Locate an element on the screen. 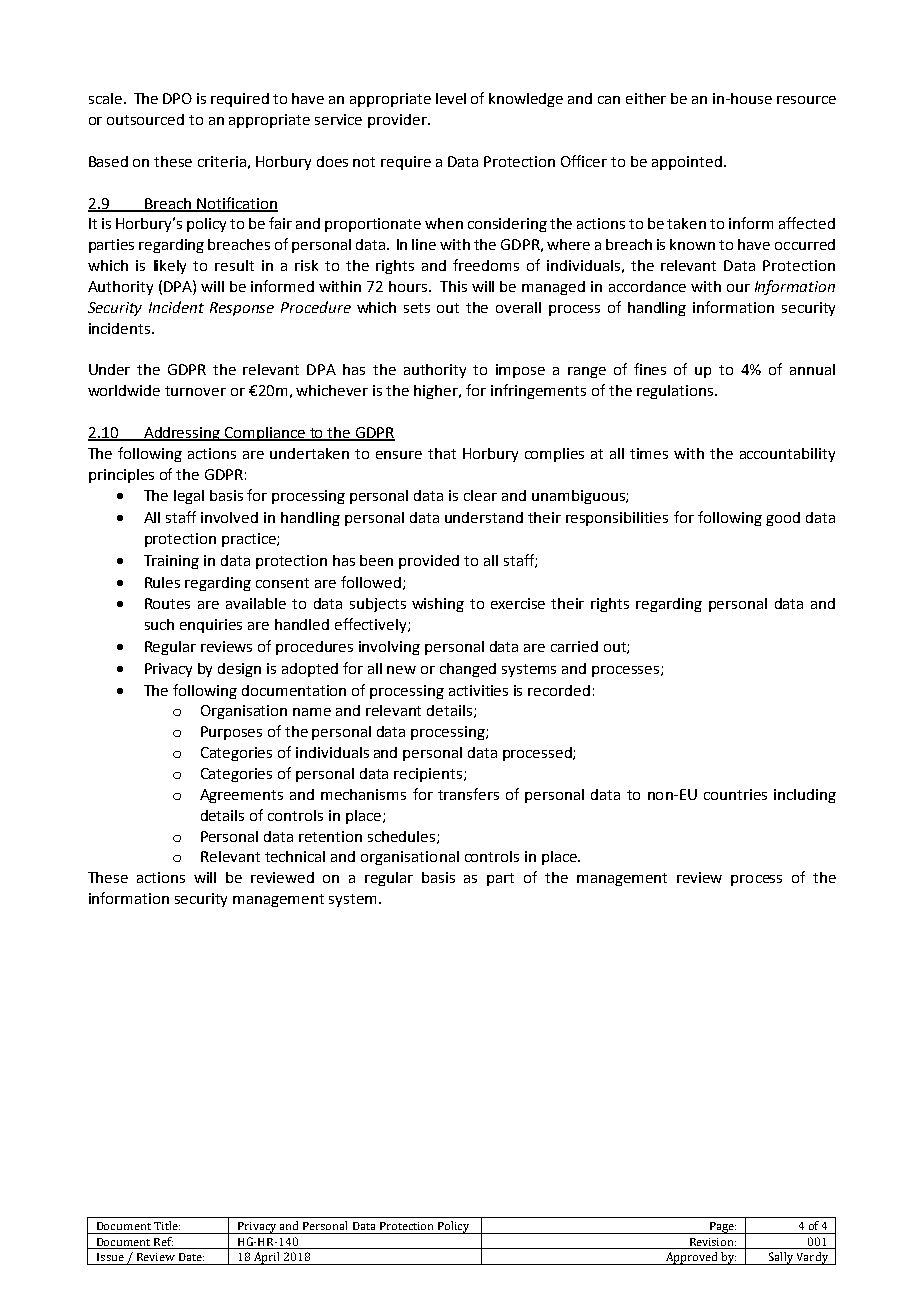 The image size is (924, 1308). clear is located at coordinates (480, 495).
